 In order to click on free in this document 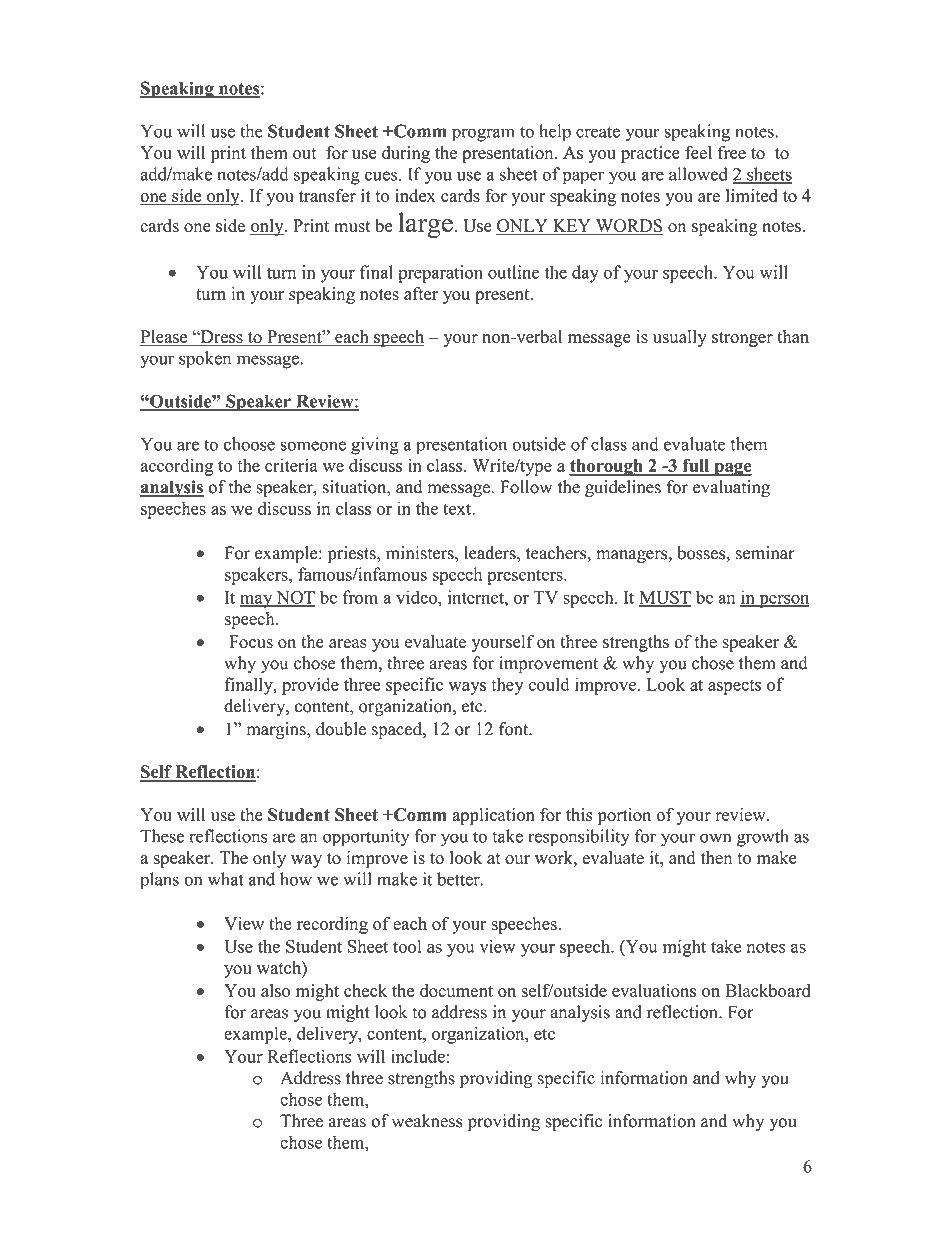, I will do `click(732, 152)`.
